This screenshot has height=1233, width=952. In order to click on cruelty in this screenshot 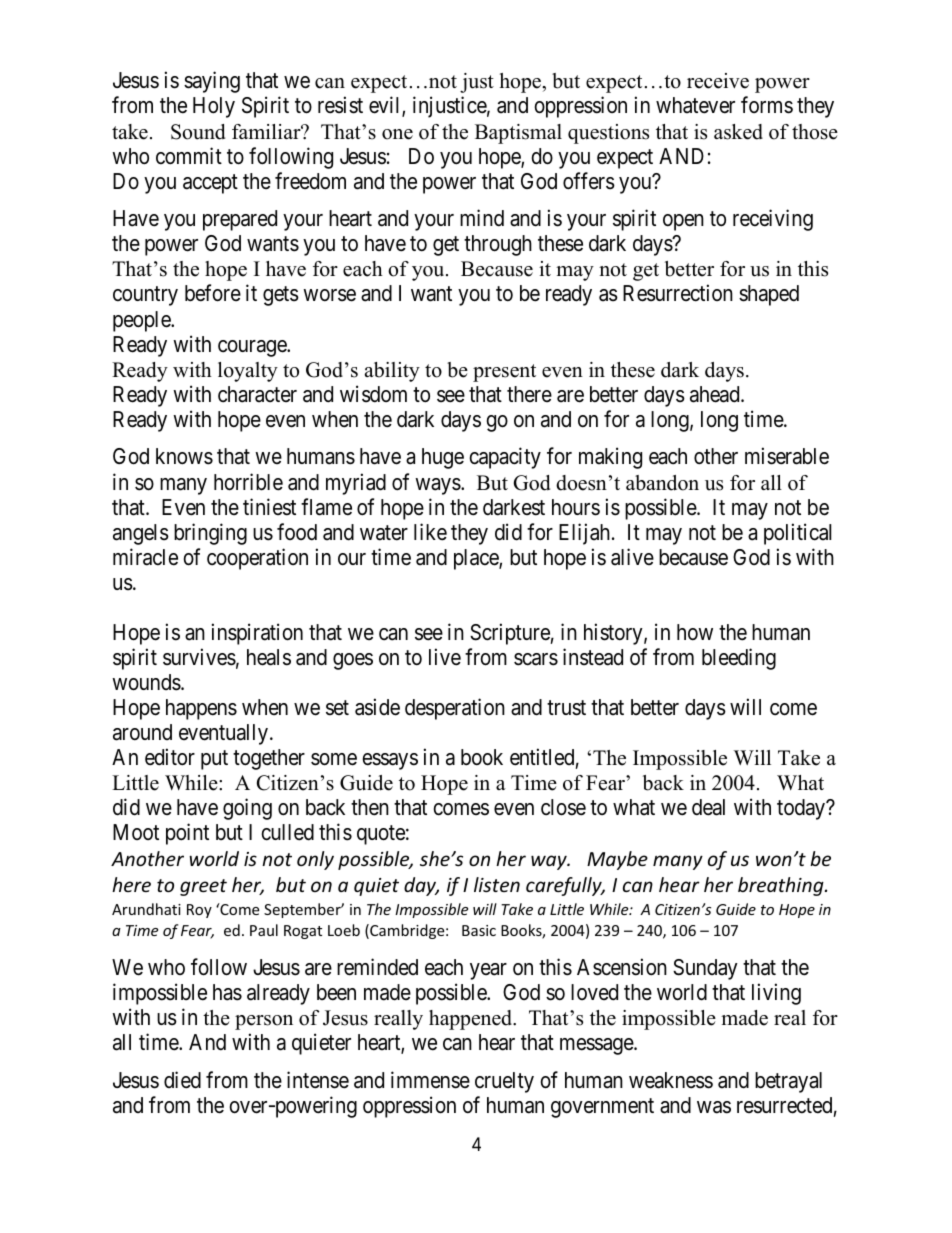, I will do `click(504, 1082)`.
